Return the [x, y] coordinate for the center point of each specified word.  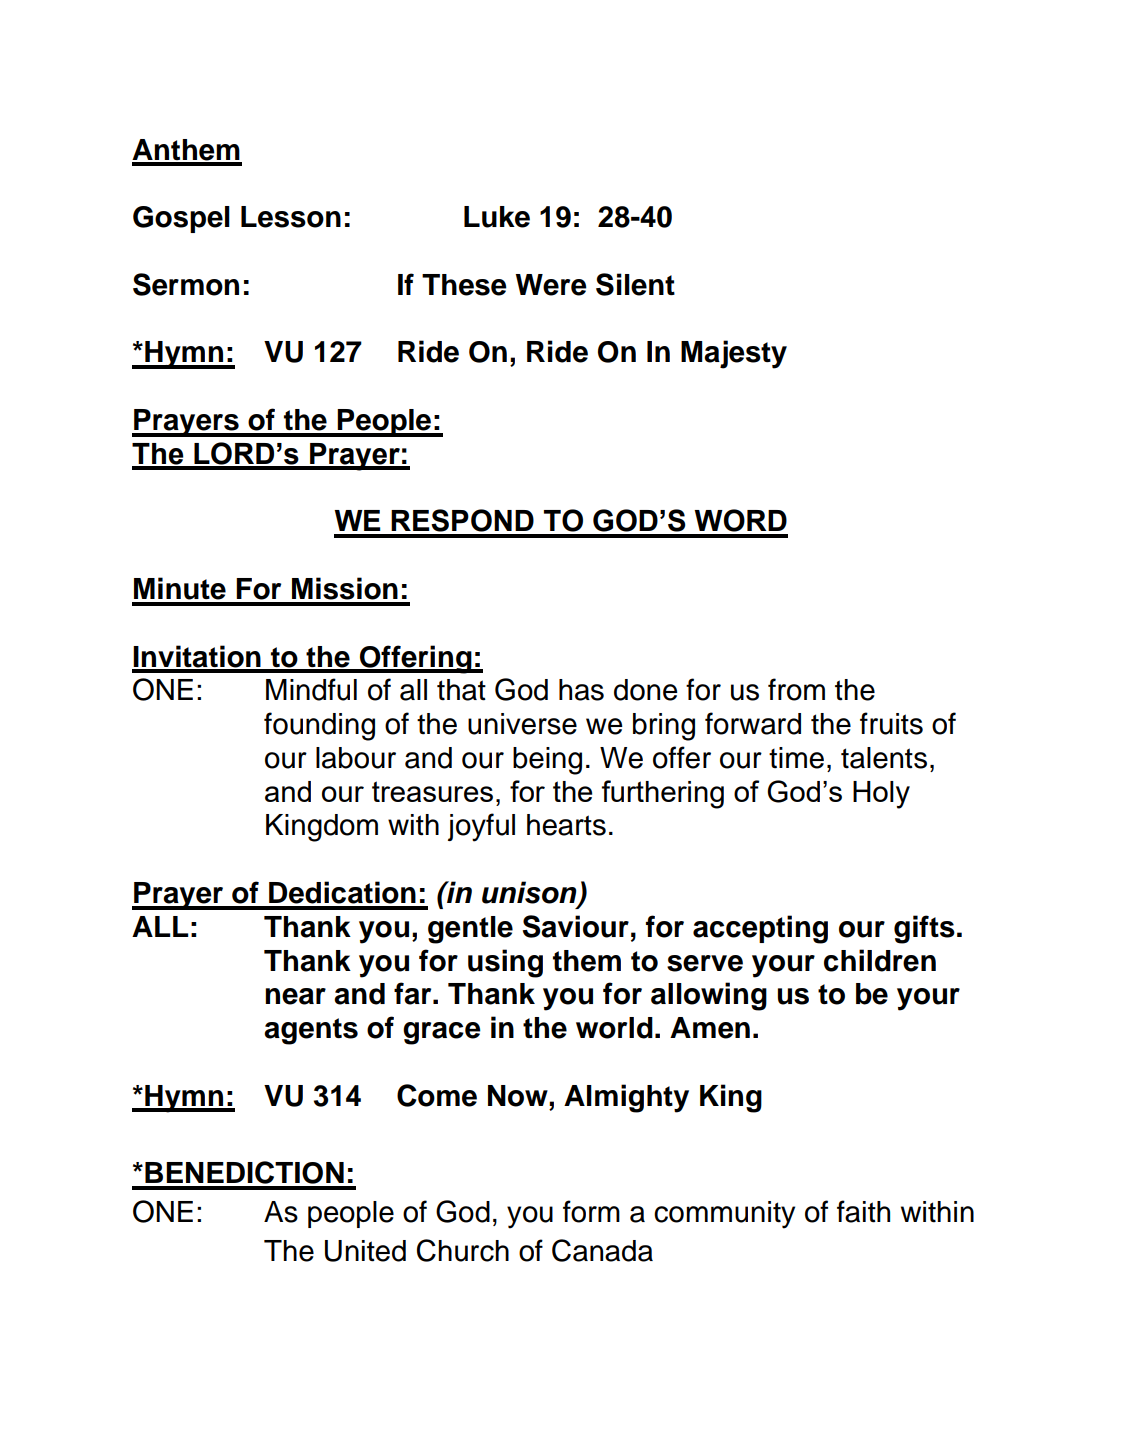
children [880, 960]
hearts [566, 825]
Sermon [186, 284]
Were [551, 285]
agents [311, 1031]
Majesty [734, 354]
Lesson [291, 217]
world [614, 1028]
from [796, 689]
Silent [635, 284]
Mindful [311, 689]
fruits [891, 723]
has [581, 690]
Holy [881, 795]
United [365, 1251]
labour [356, 758]
